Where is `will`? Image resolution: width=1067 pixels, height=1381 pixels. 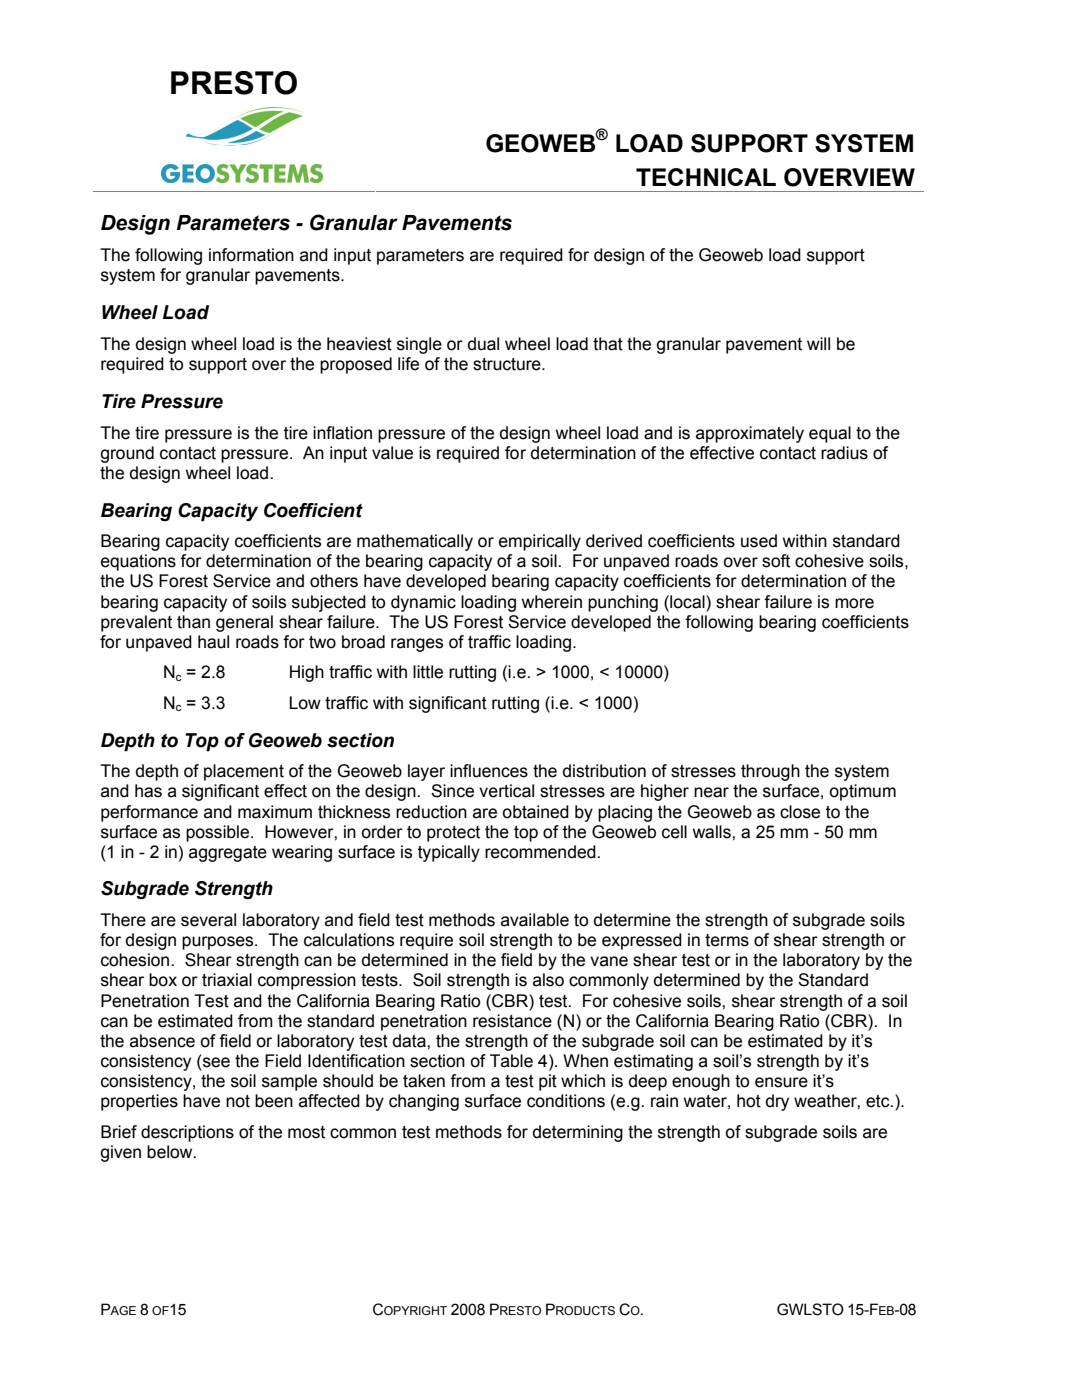
will is located at coordinates (818, 343).
